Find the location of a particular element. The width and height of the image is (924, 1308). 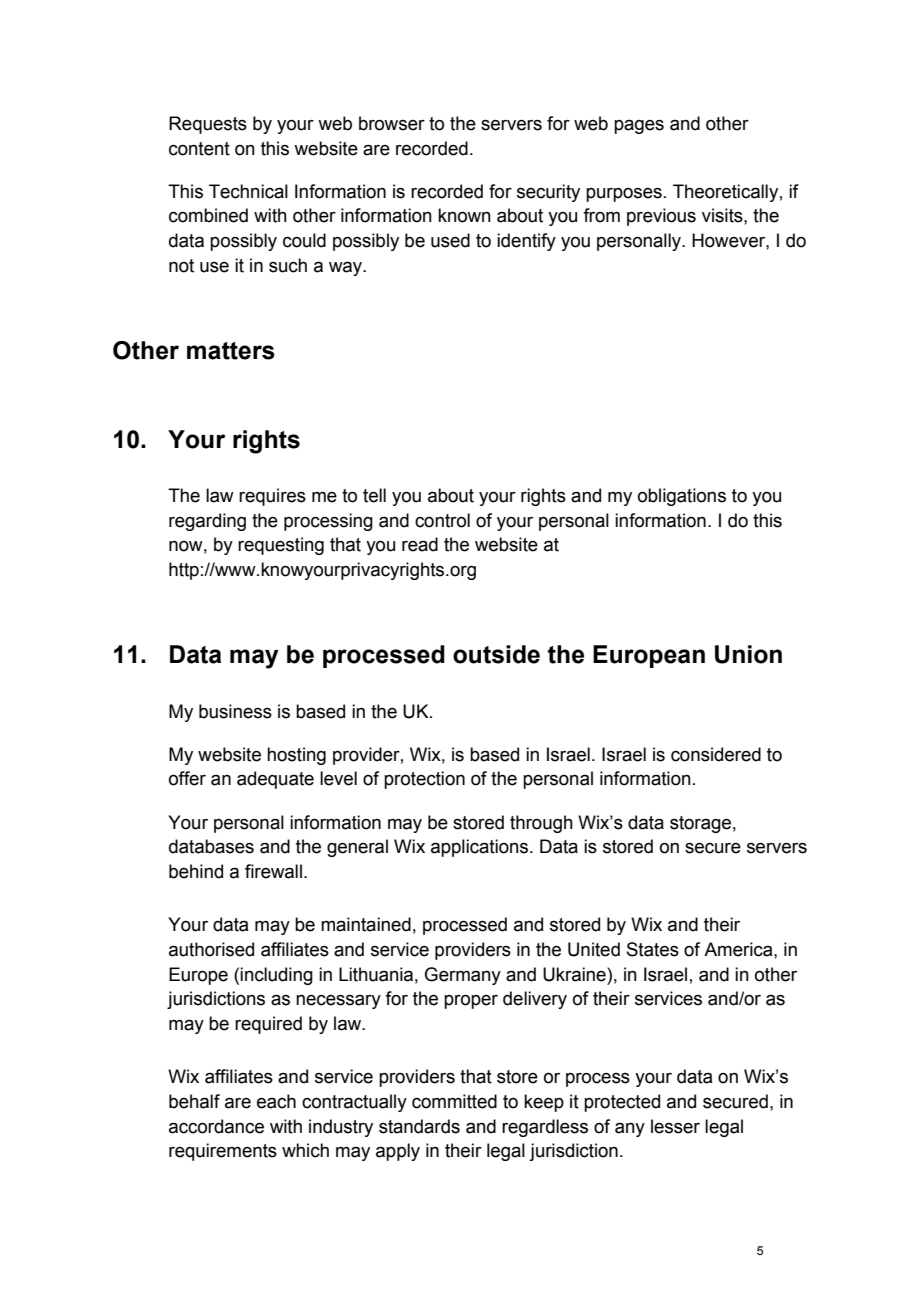

pages is located at coordinates (639, 126).
